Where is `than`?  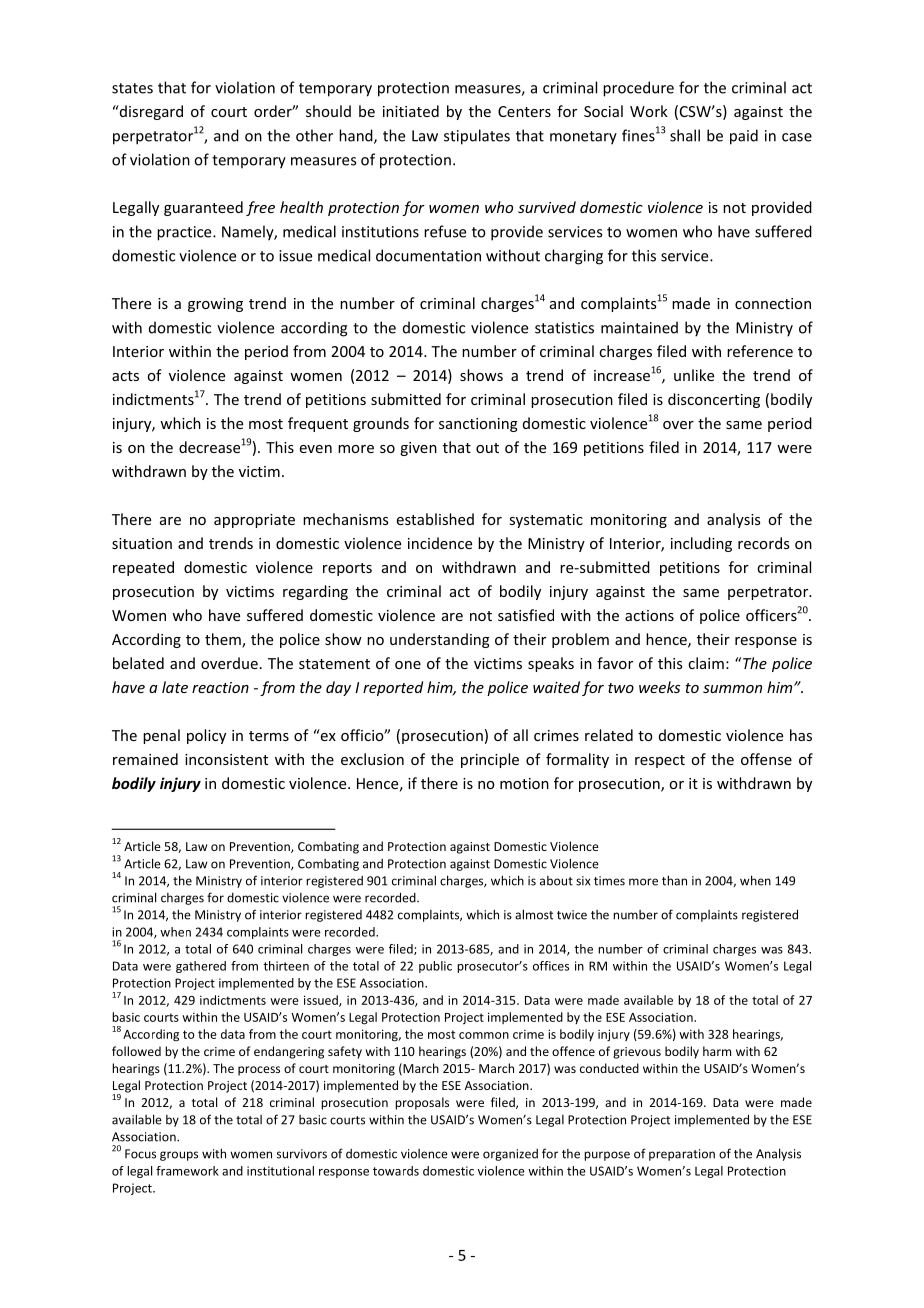 than is located at coordinates (674, 880).
